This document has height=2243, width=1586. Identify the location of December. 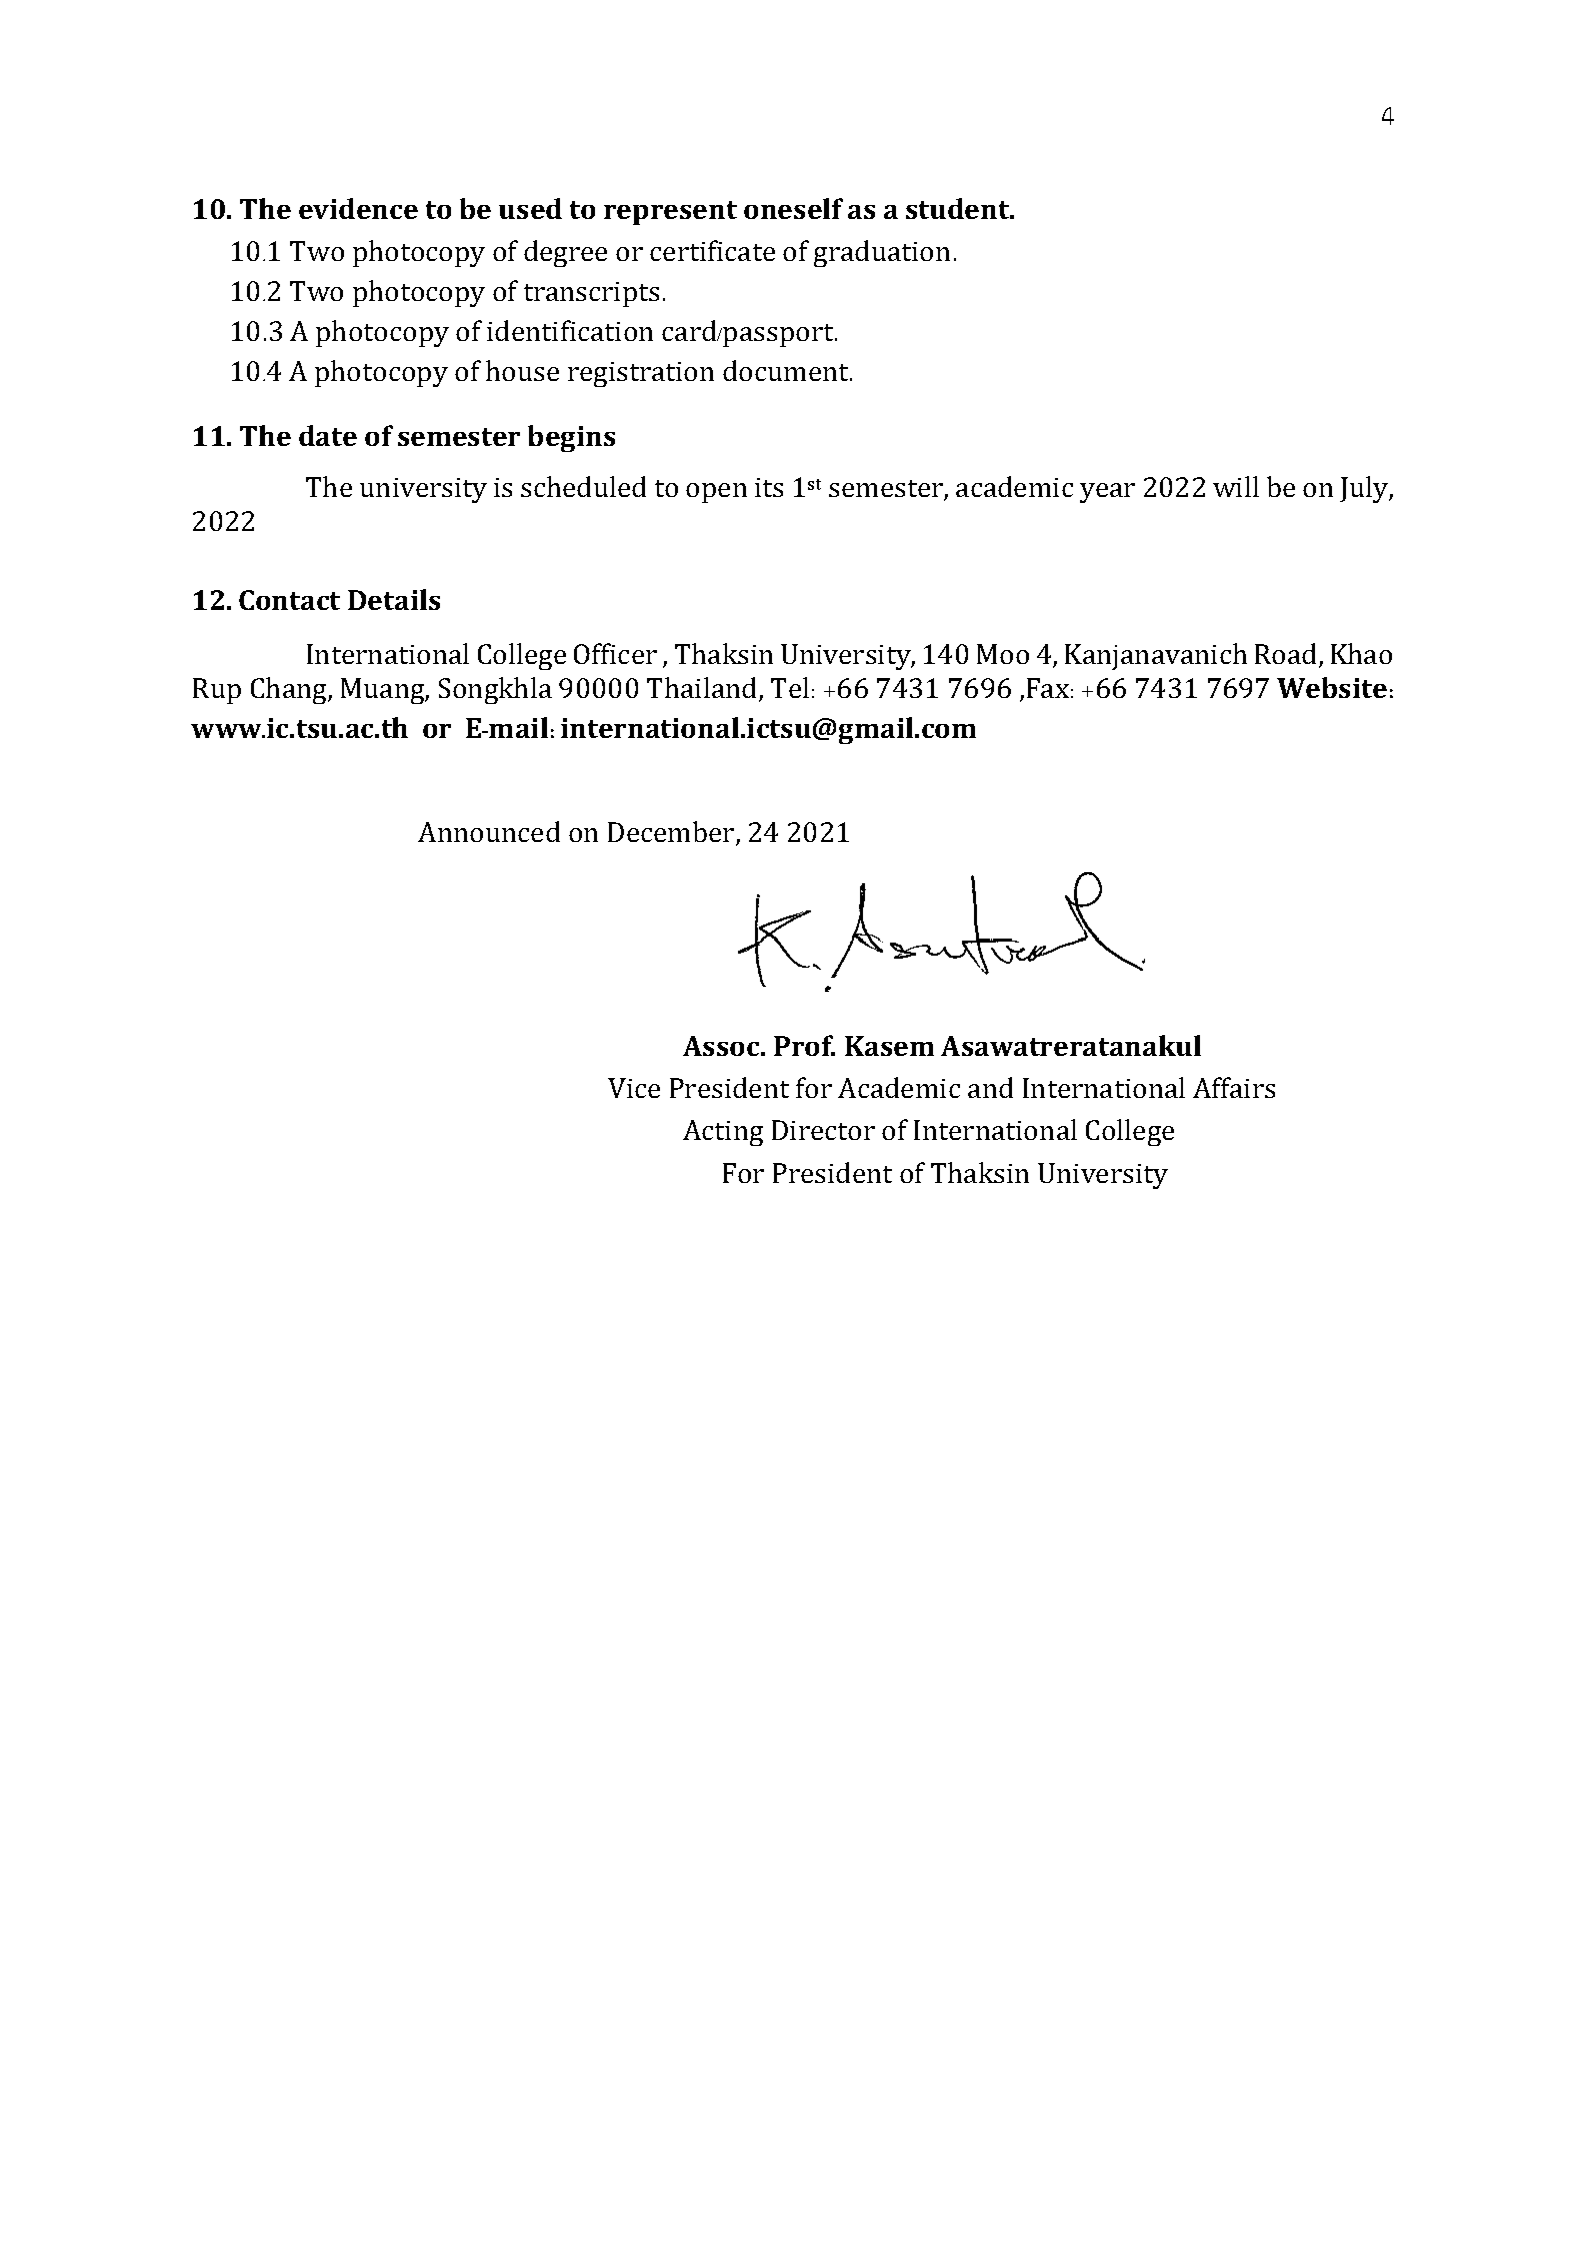
(672, 833).
